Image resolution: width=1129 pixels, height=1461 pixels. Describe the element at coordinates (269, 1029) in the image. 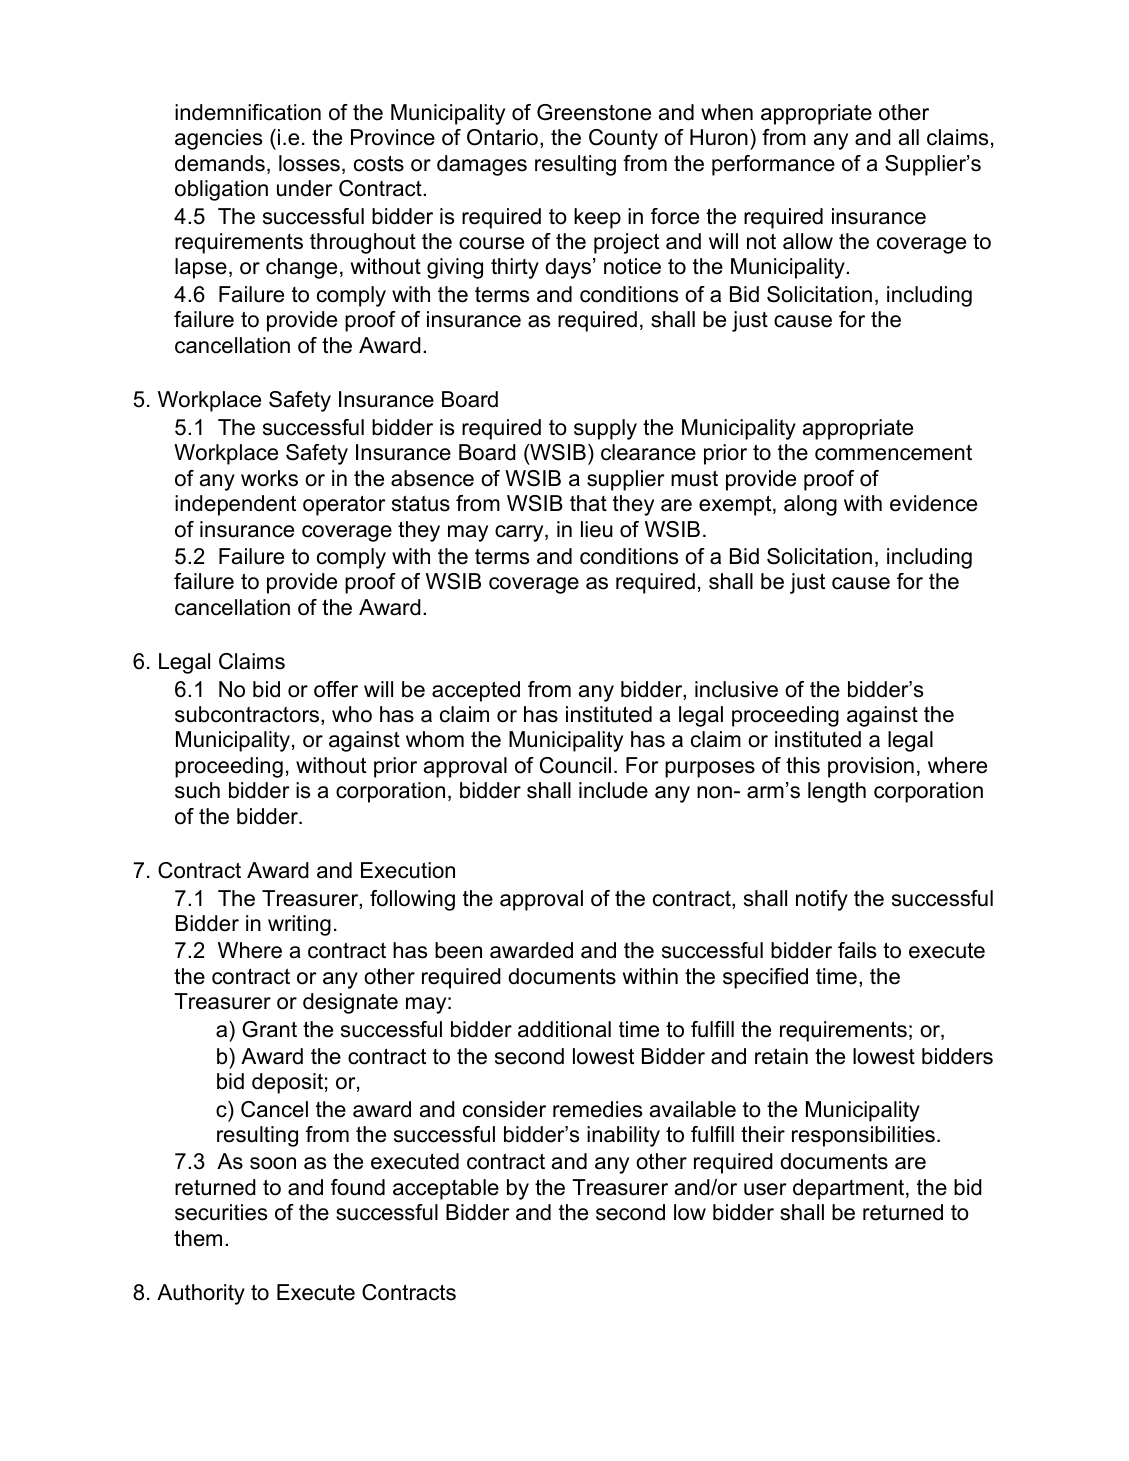

I see `Grant` at that location.
